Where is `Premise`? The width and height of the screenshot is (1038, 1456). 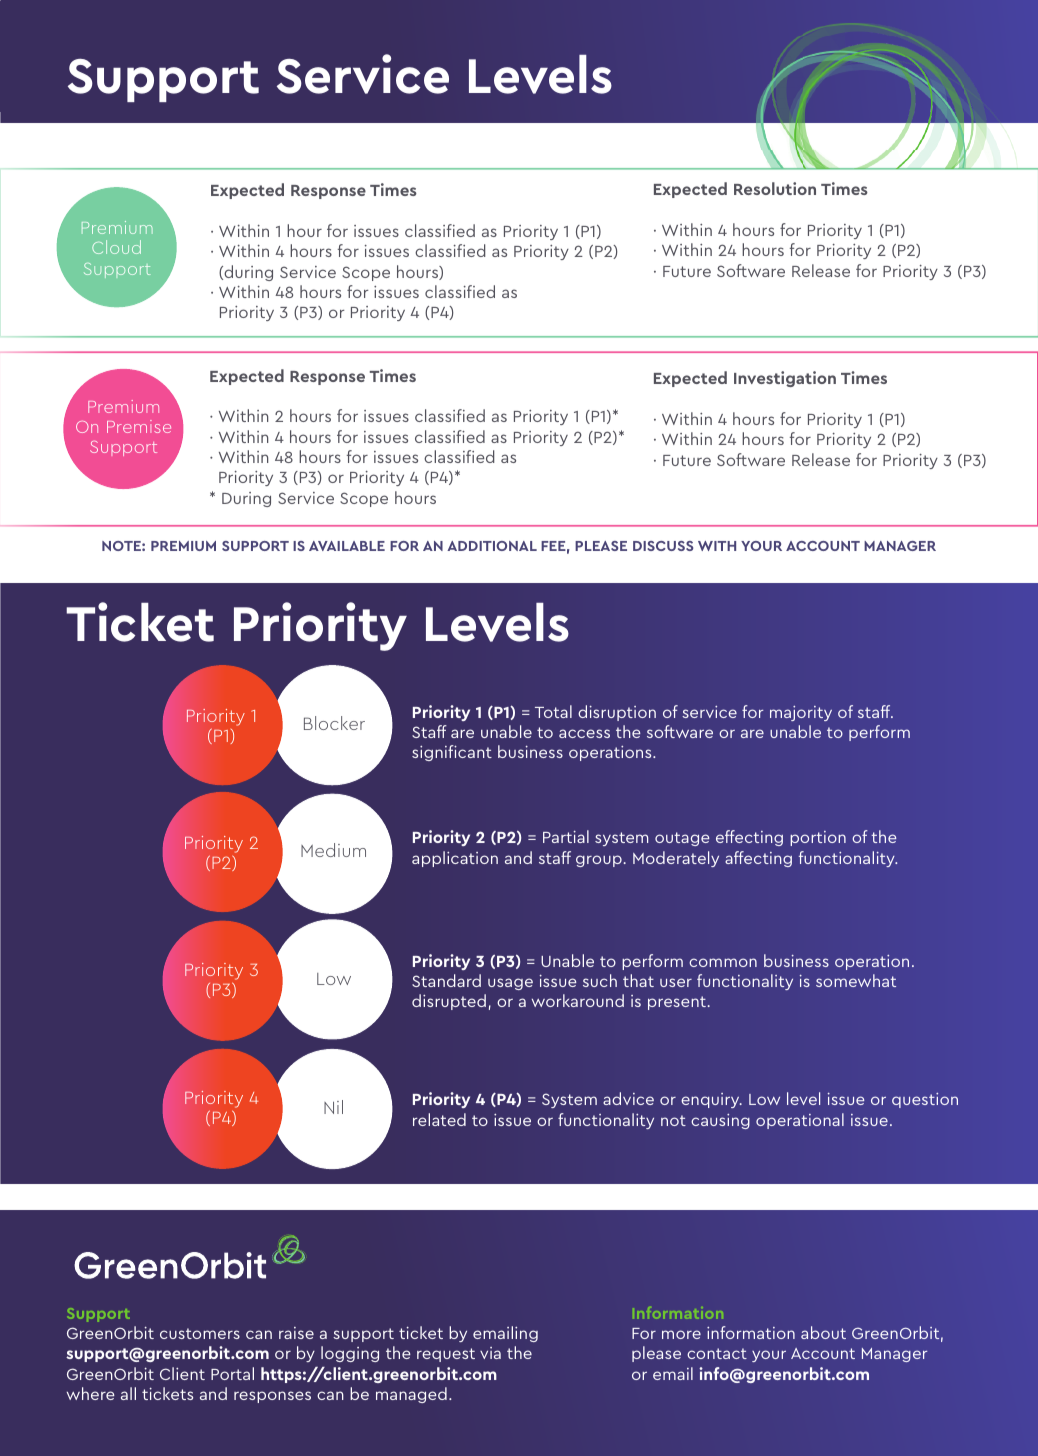 Premise is located at coordinates (139, 426).
